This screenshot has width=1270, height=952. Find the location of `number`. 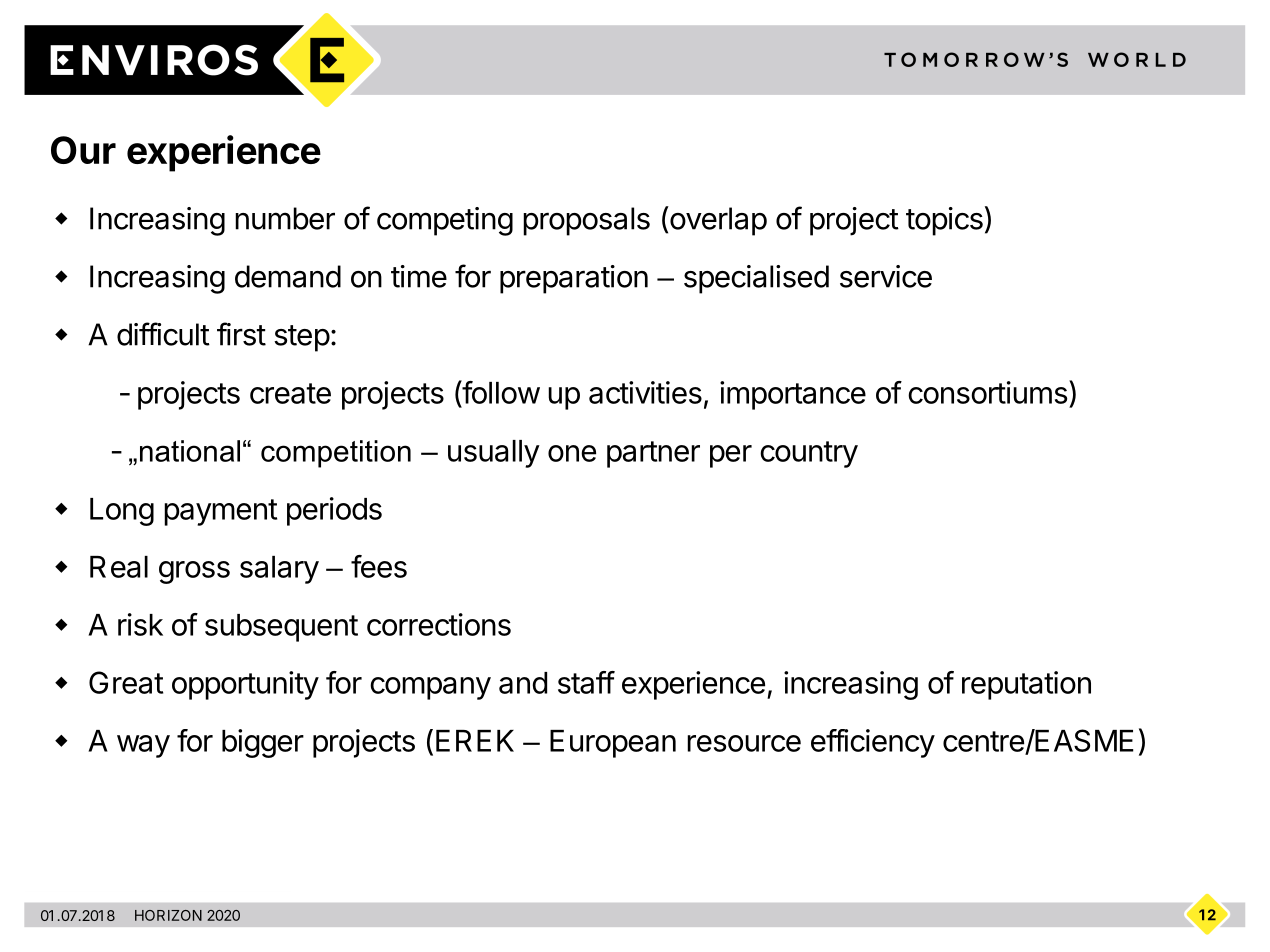

number is located at coordinates (285, 218).
